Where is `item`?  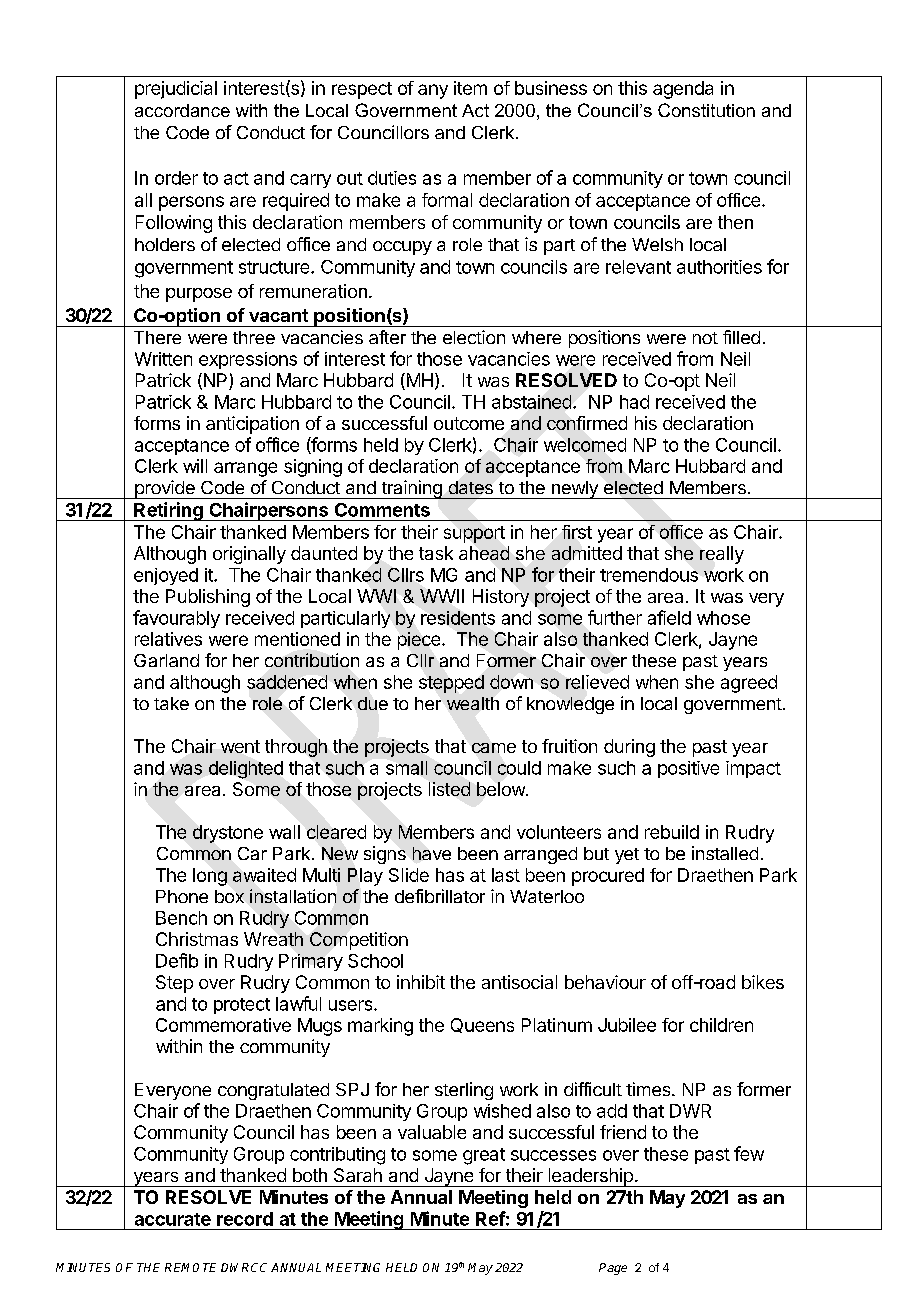
item is located at coordinates (470, 88).
